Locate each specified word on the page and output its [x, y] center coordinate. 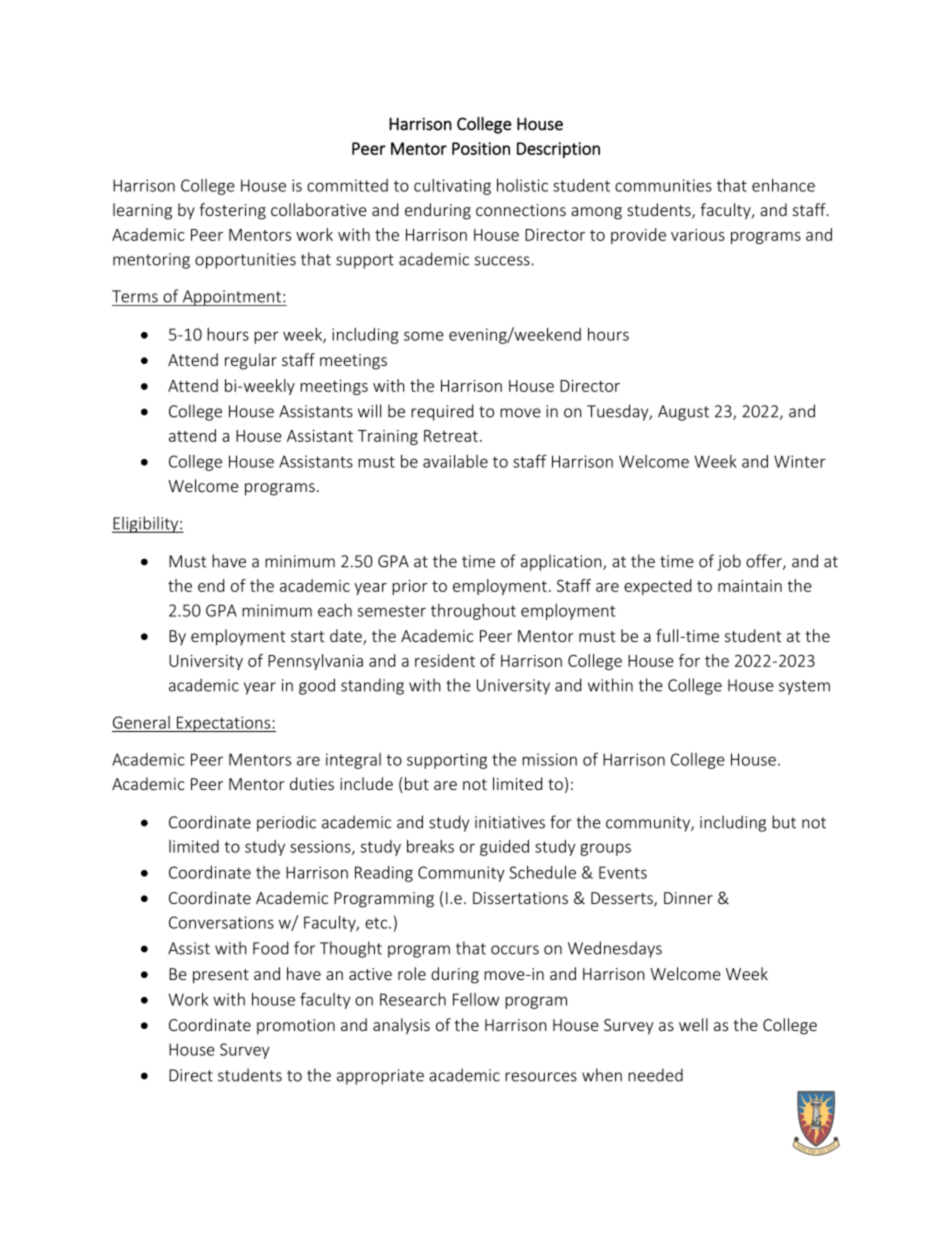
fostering [232, 211]
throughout [473, 612]
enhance [783, 185]
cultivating [452, 187]
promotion [296, 1027]
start [307, 636]
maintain [750, 586]
